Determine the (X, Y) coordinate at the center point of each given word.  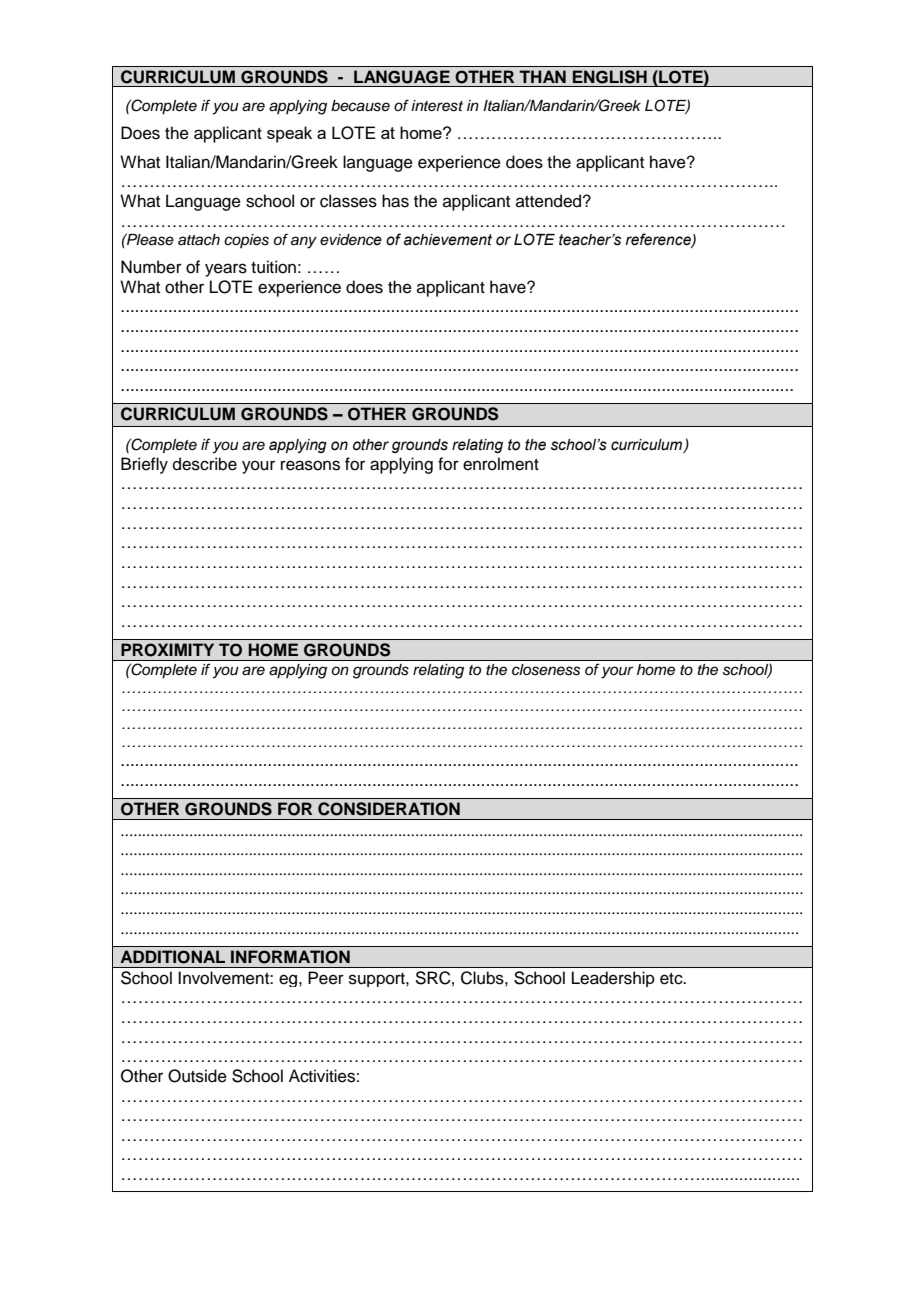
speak (289, 134)
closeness (546, 670)
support (378, 980)
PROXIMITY (167, 650)
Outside (197, 1076)
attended (550, 201)
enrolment (501, 464)
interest (437, 106)
